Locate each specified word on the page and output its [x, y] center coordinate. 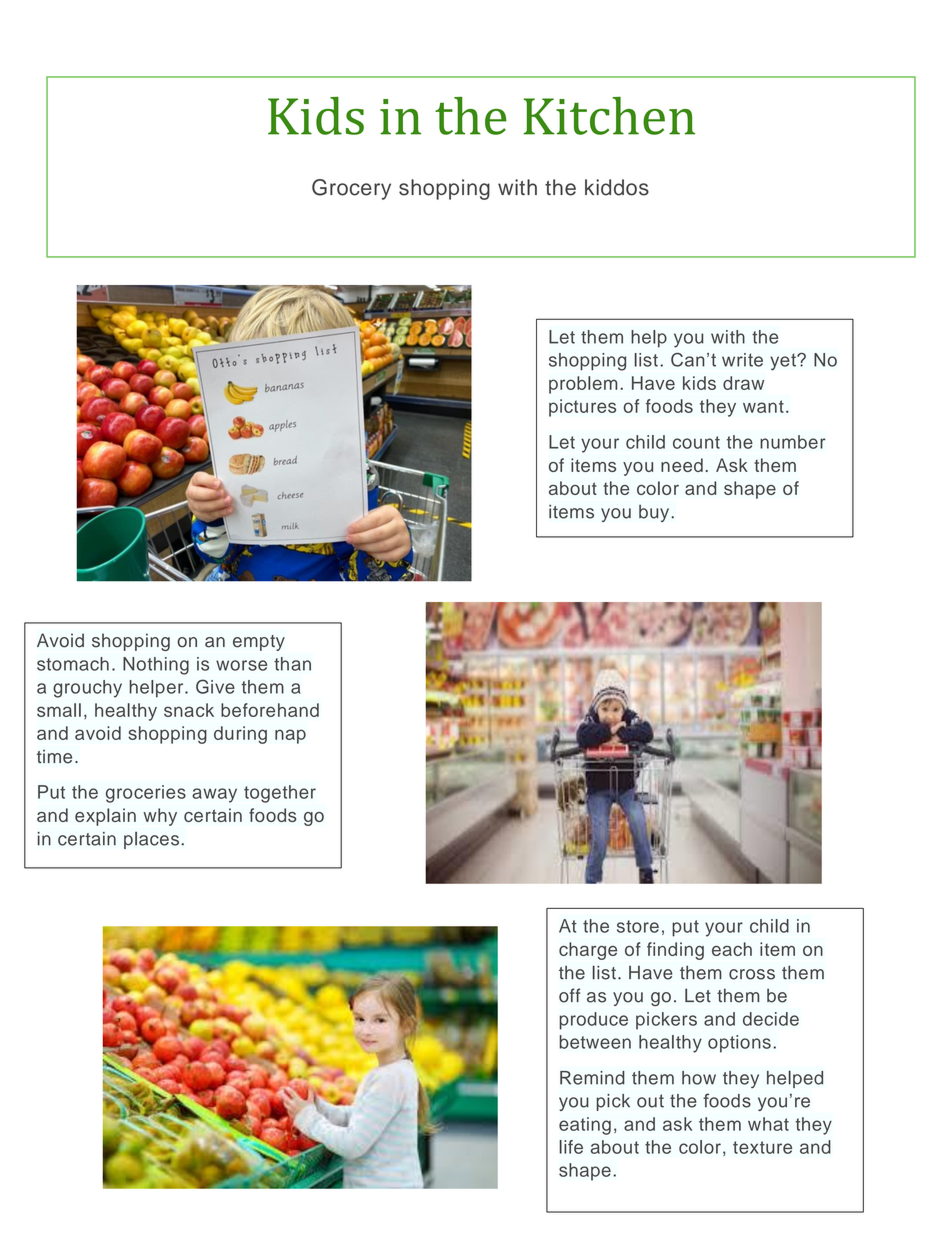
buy [655, 513]
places [153, 840]
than [292, 664]
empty [259, 643]
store [638, 926]
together [280, 794]
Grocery [351, 189]
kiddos [617, 187]
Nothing [156, 666]
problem [583, 385]
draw [743, 383]
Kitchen [609, 116]
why [160, 817]
